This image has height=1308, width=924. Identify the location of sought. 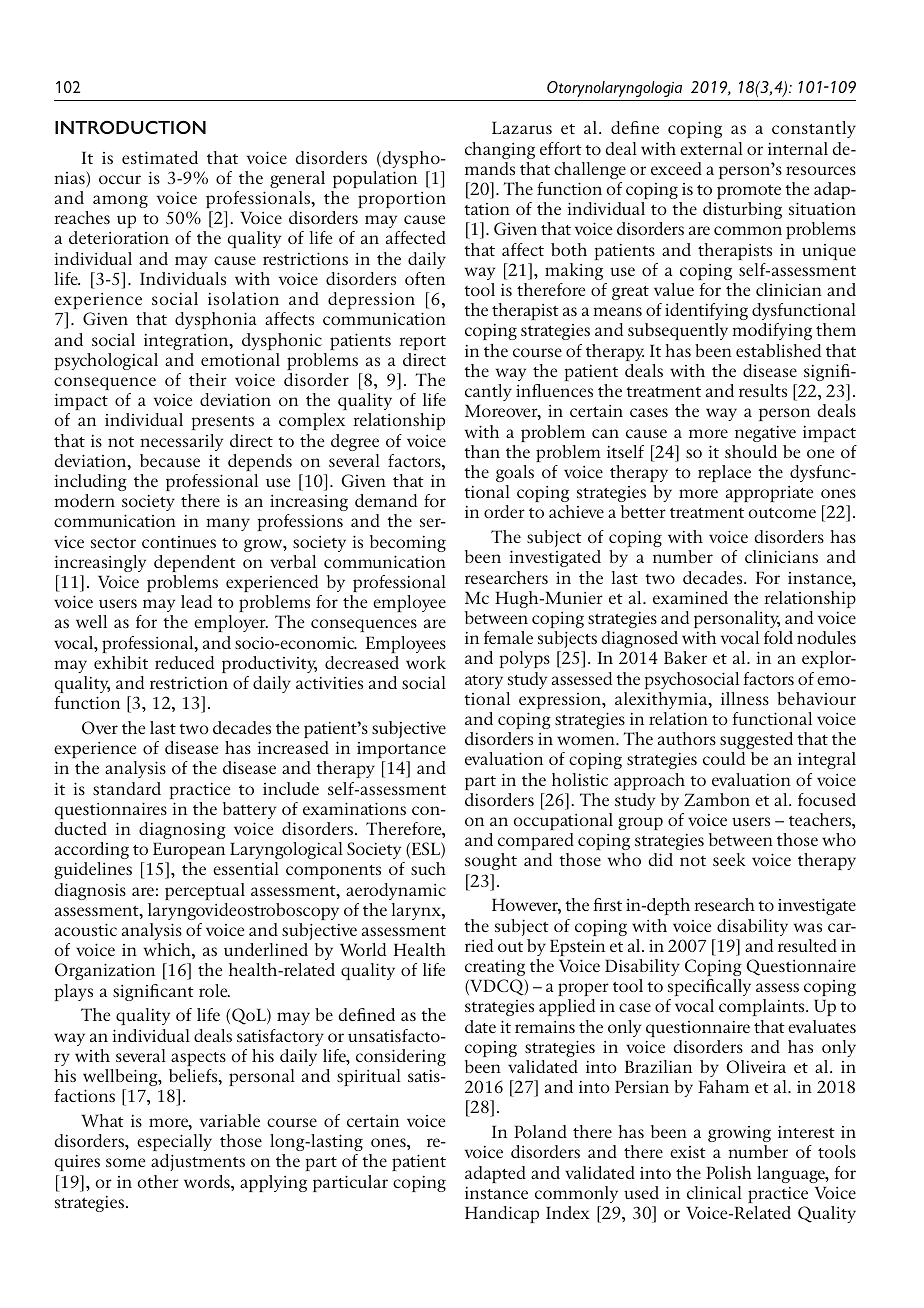
(491, 861).
